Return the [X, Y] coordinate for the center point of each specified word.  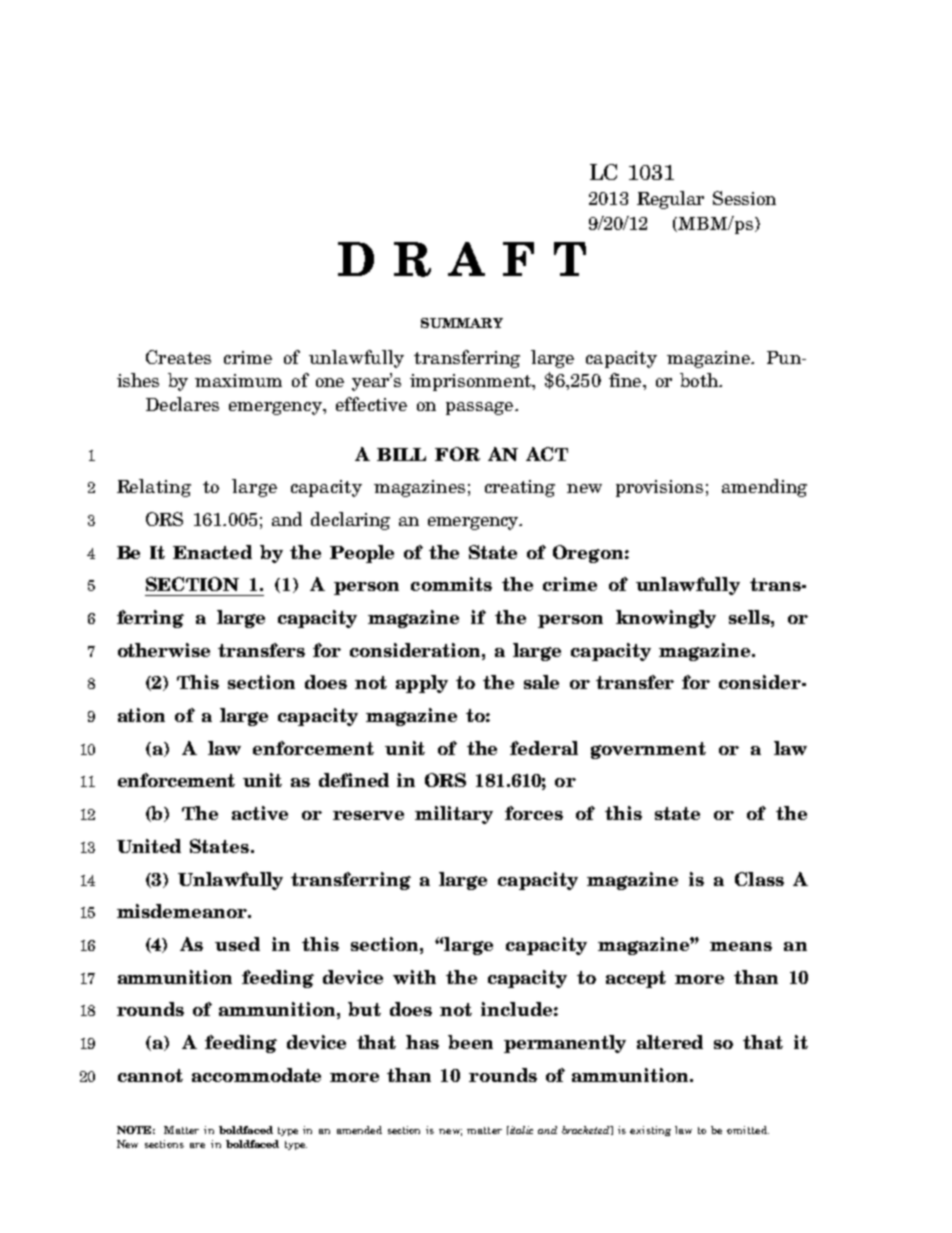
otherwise [164, 650]
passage [479, 408]
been [470, 1042]
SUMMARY [462, 323]
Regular [670, 200]
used [237, 944]
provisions [659, 488]
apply [422, 684]
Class [759, 879]
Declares [182, 404]
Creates [178, 357]
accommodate [256, 1075]
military [454, 815]
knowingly [666, 619]
